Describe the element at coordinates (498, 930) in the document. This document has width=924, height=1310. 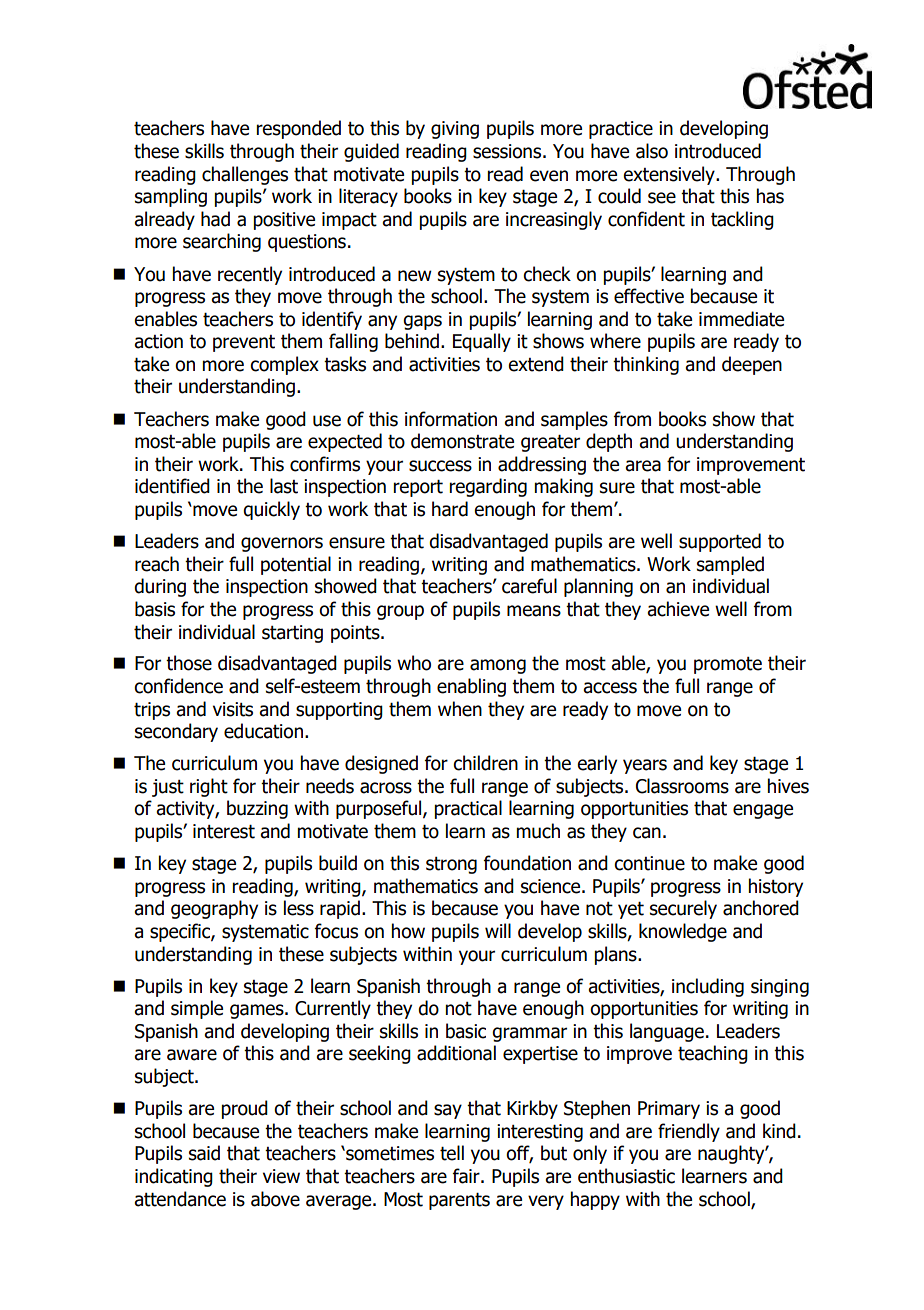
I see `will` at that location.
